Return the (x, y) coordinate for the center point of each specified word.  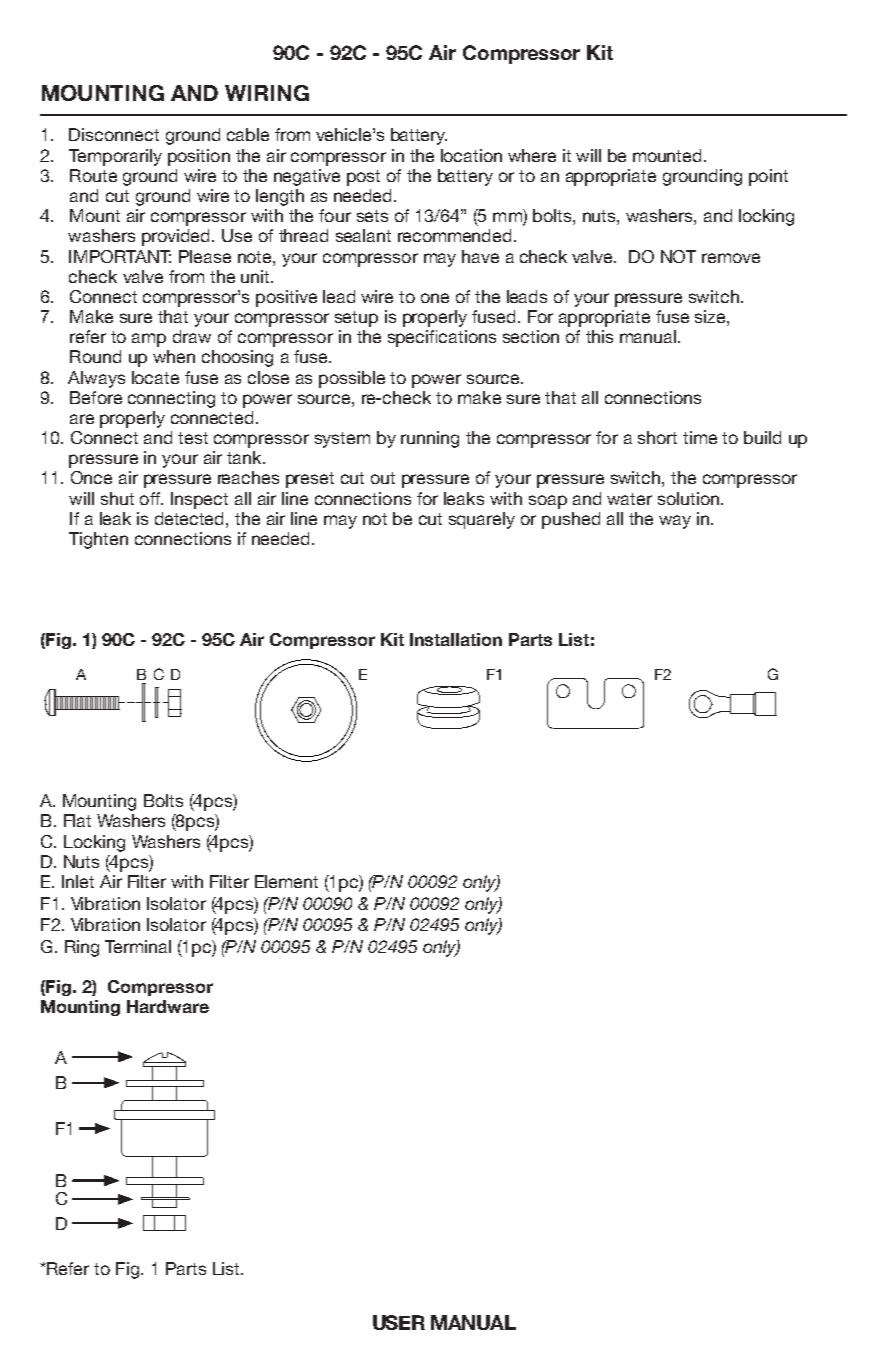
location (471, 155)
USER (399, 1322)
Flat (77, 820)
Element (286, 881)
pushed (571, 520)
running (430, 439)
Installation (456, 639)
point (768, 177)
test (193, 438)
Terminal (138, 946)
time (700, 437)
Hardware (168, 1006)
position (199, 157)
